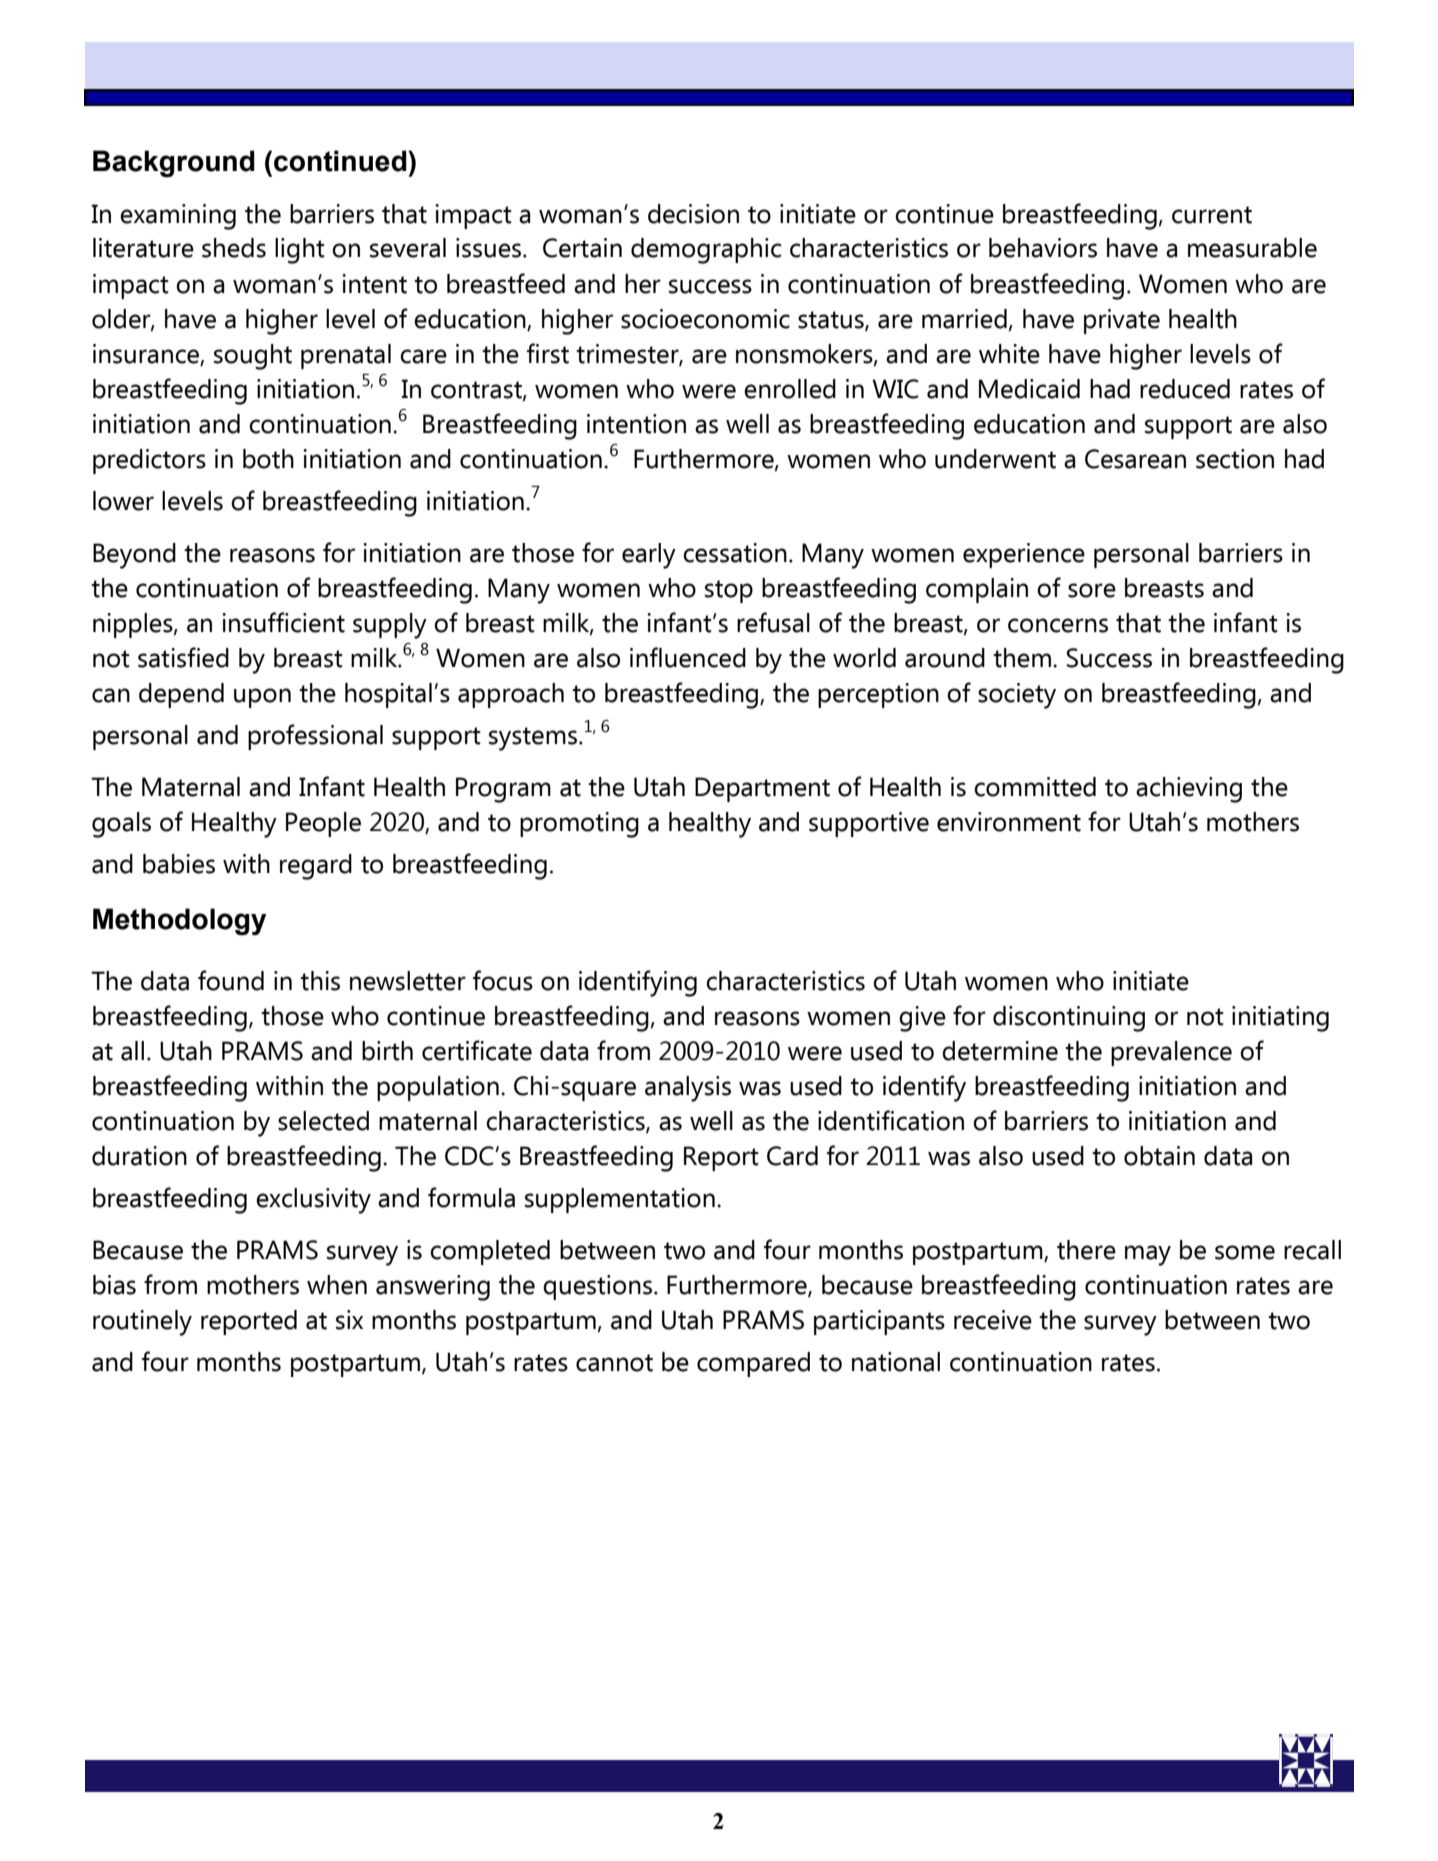 This page has height=1861, width=1438. Describe the element at coordinates (1189, 790) in the page. I see `achieving` at that location.
